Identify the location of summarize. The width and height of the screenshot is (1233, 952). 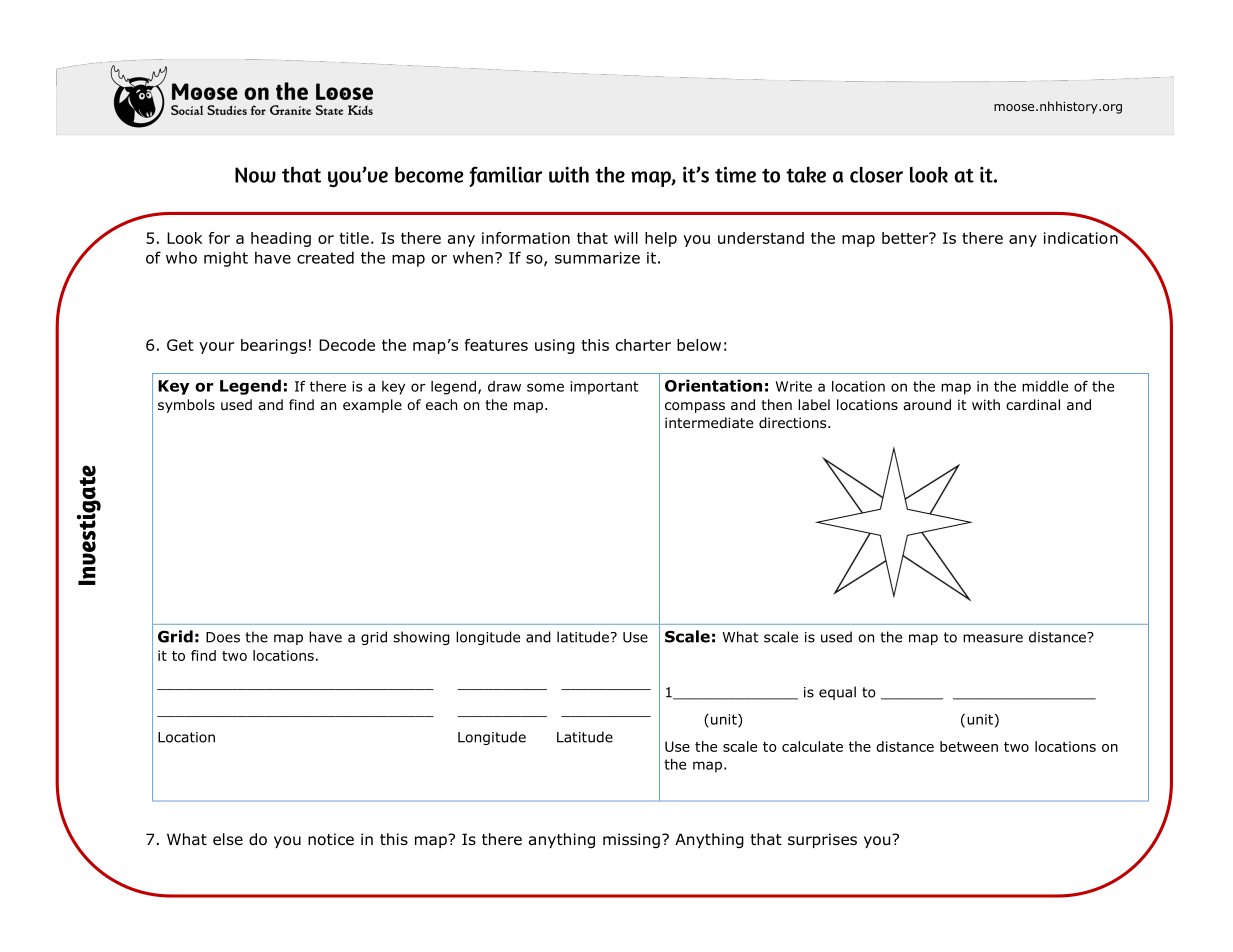
(597, 258).
